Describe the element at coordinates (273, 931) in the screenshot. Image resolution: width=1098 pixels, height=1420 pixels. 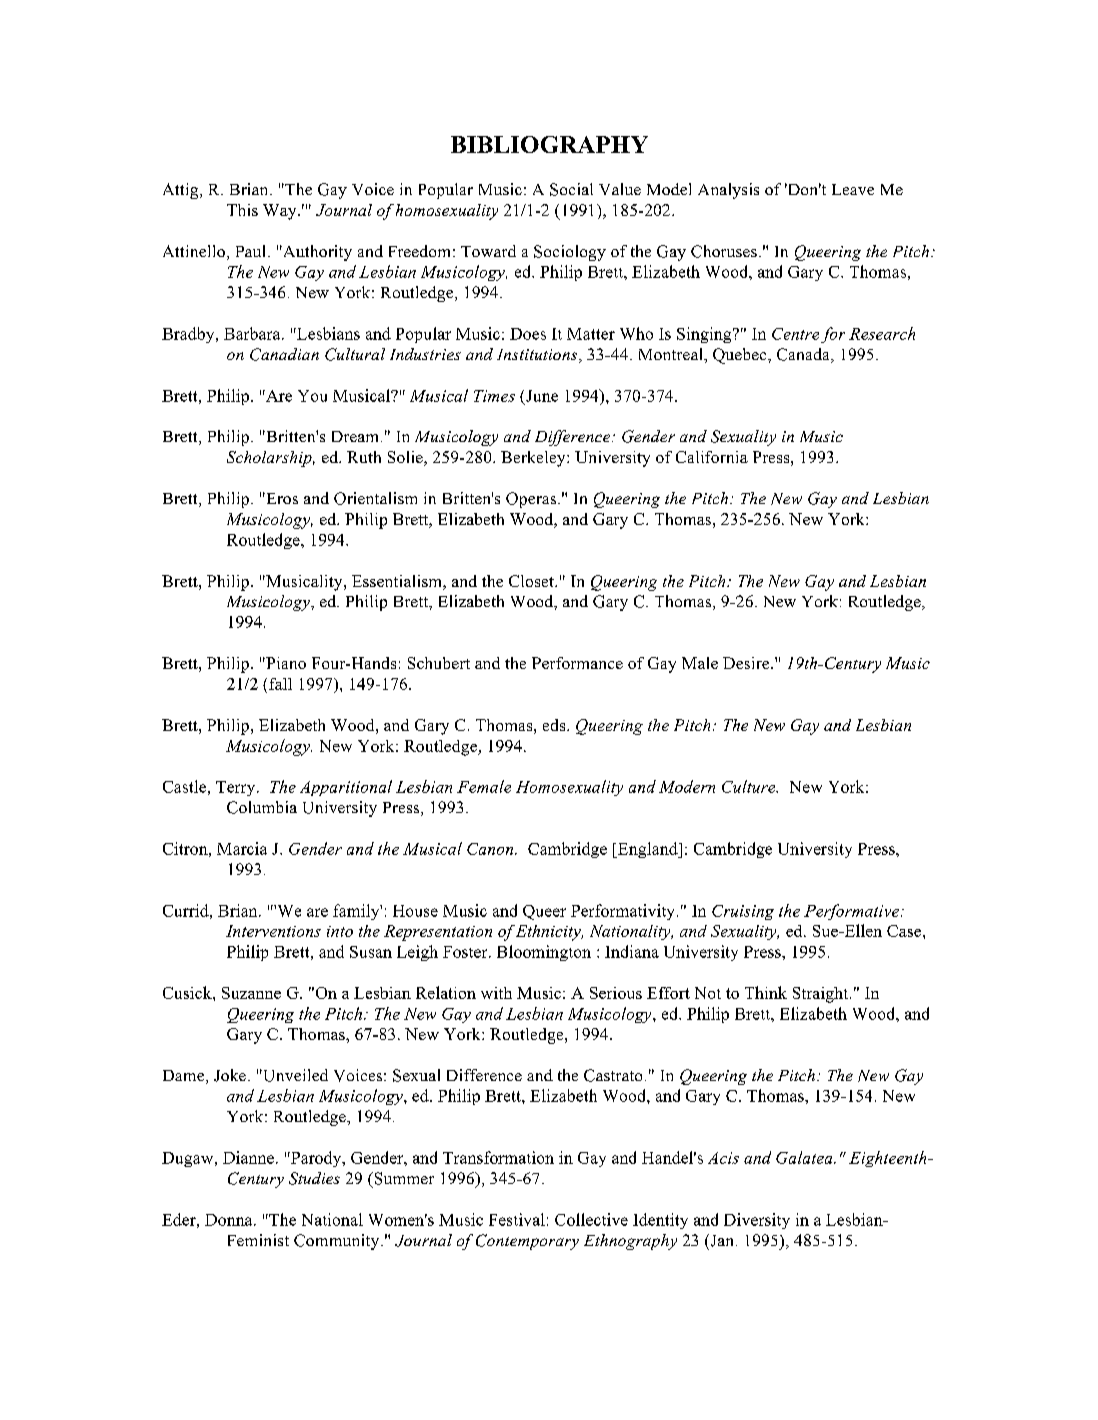
I see `Interventions` at that location.
